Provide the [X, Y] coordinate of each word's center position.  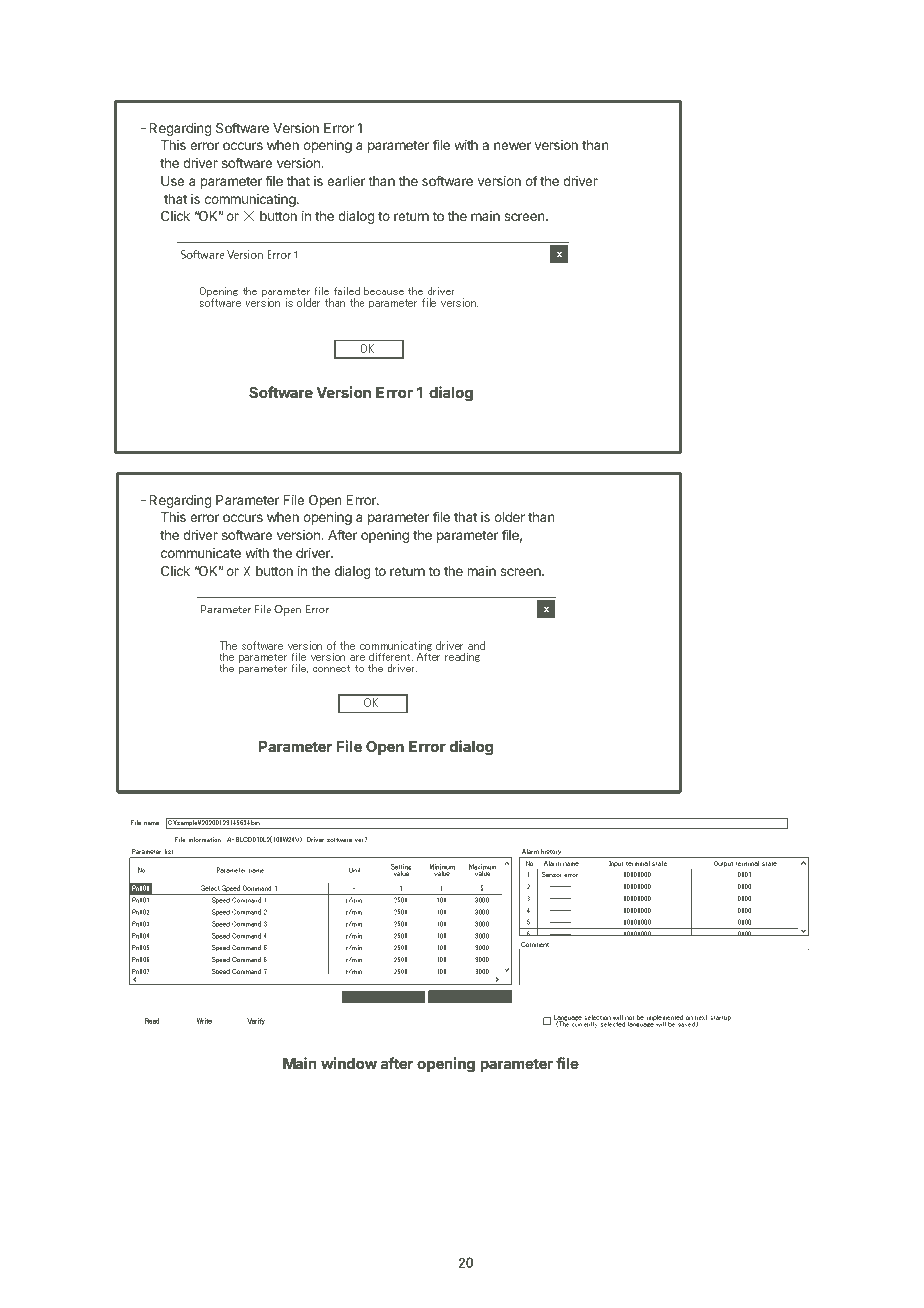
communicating [251, 200]
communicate [201, 553]
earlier [346, 181]
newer [512, 146]
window [349, 1063]
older [509, 517]
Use [172, 181]
